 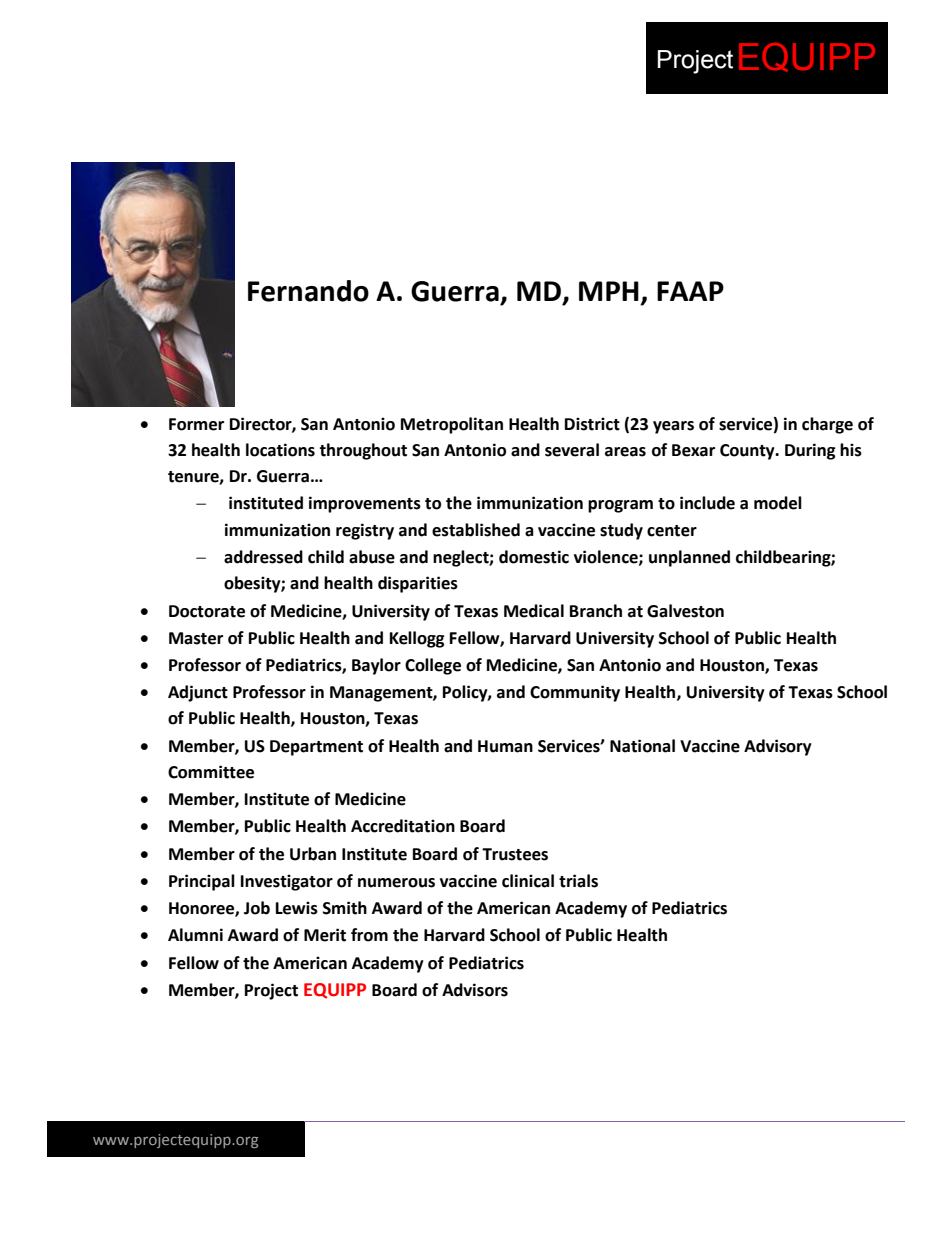 I want to click on charge, so click(x=827, y=425).
